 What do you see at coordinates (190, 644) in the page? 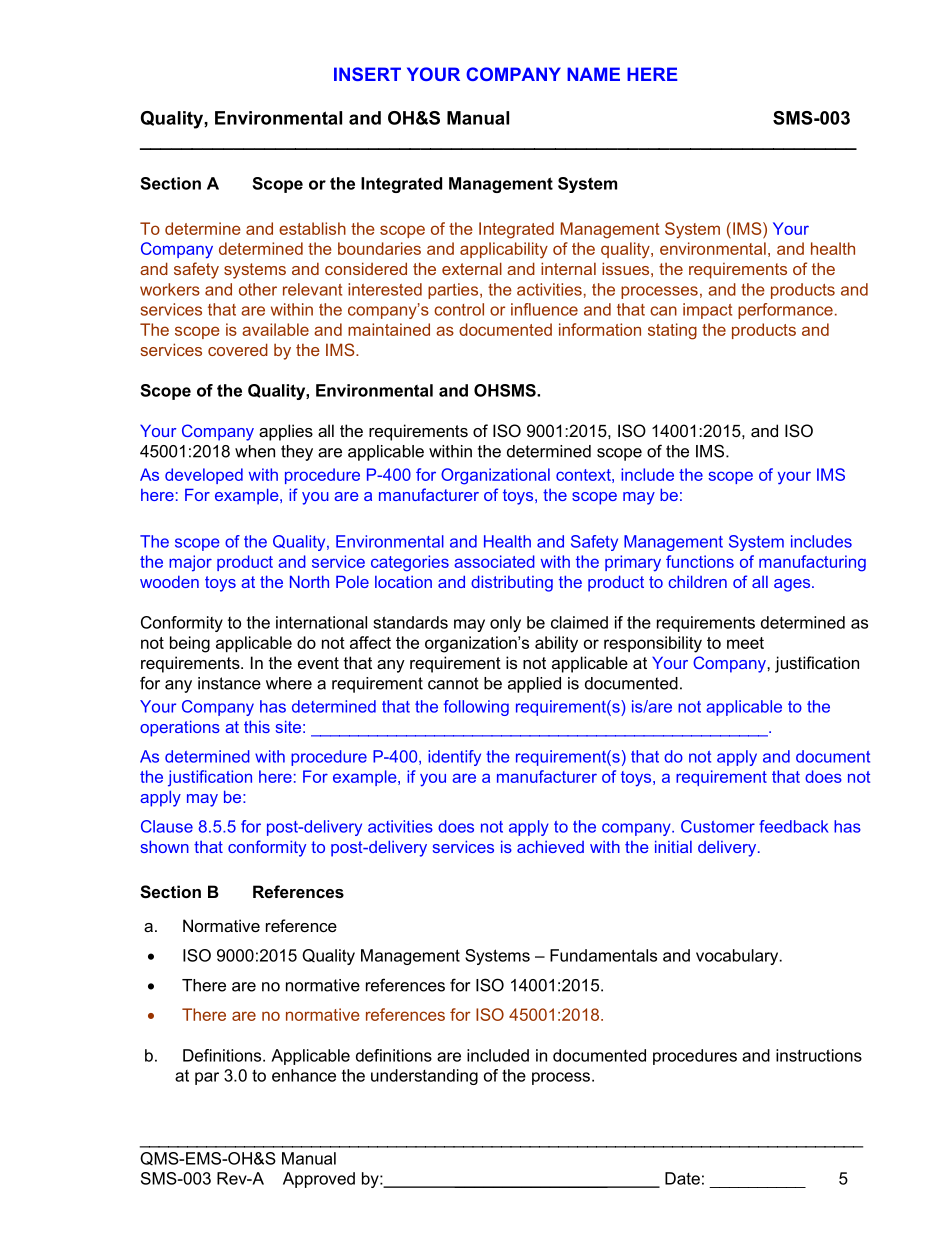
I see `being` at bounding box center [190, 644].
